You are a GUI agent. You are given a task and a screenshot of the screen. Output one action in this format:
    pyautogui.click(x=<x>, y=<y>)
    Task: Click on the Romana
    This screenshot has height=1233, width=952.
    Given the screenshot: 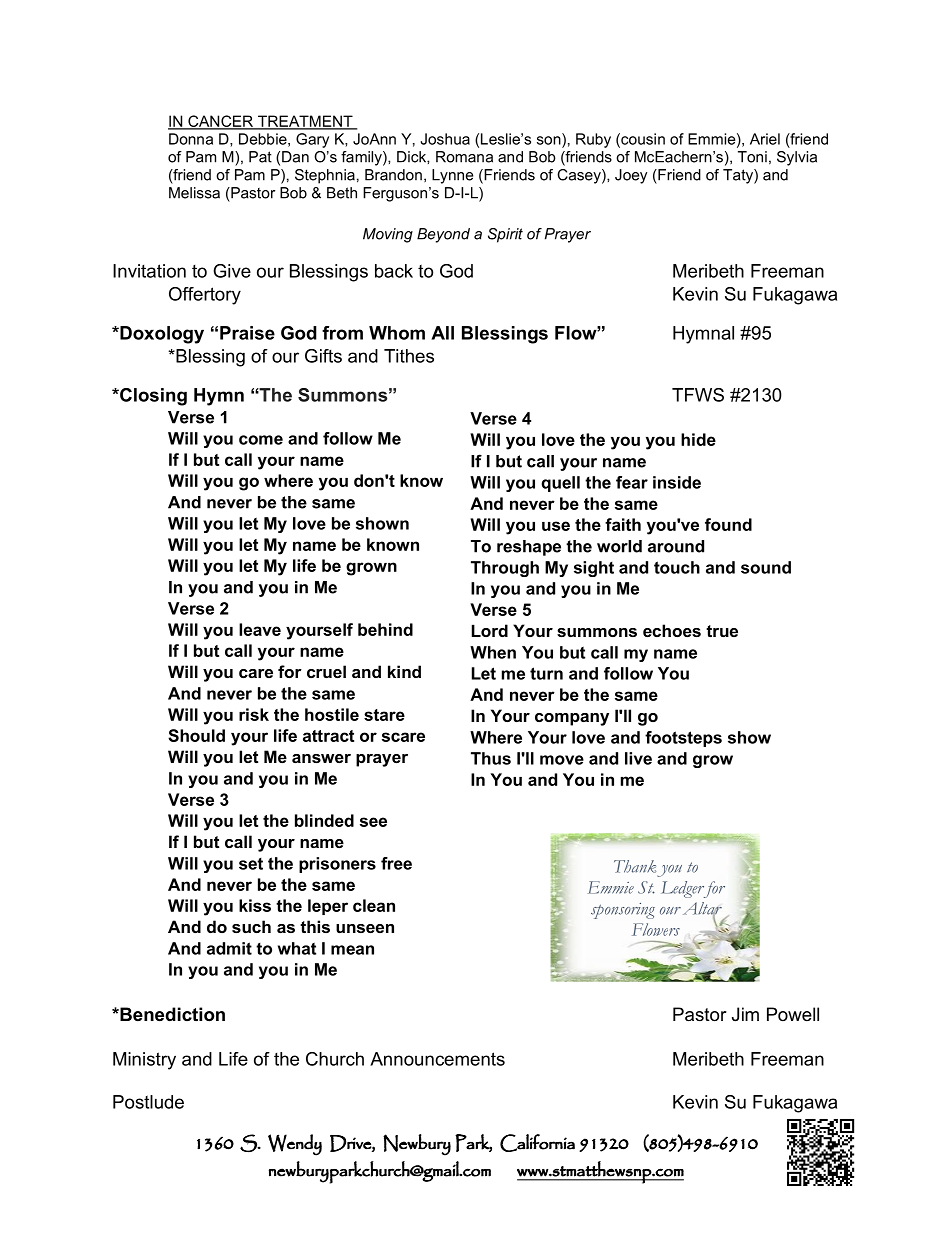 What is the action you would take?
    pyautogui.click(x=464, y=157)
